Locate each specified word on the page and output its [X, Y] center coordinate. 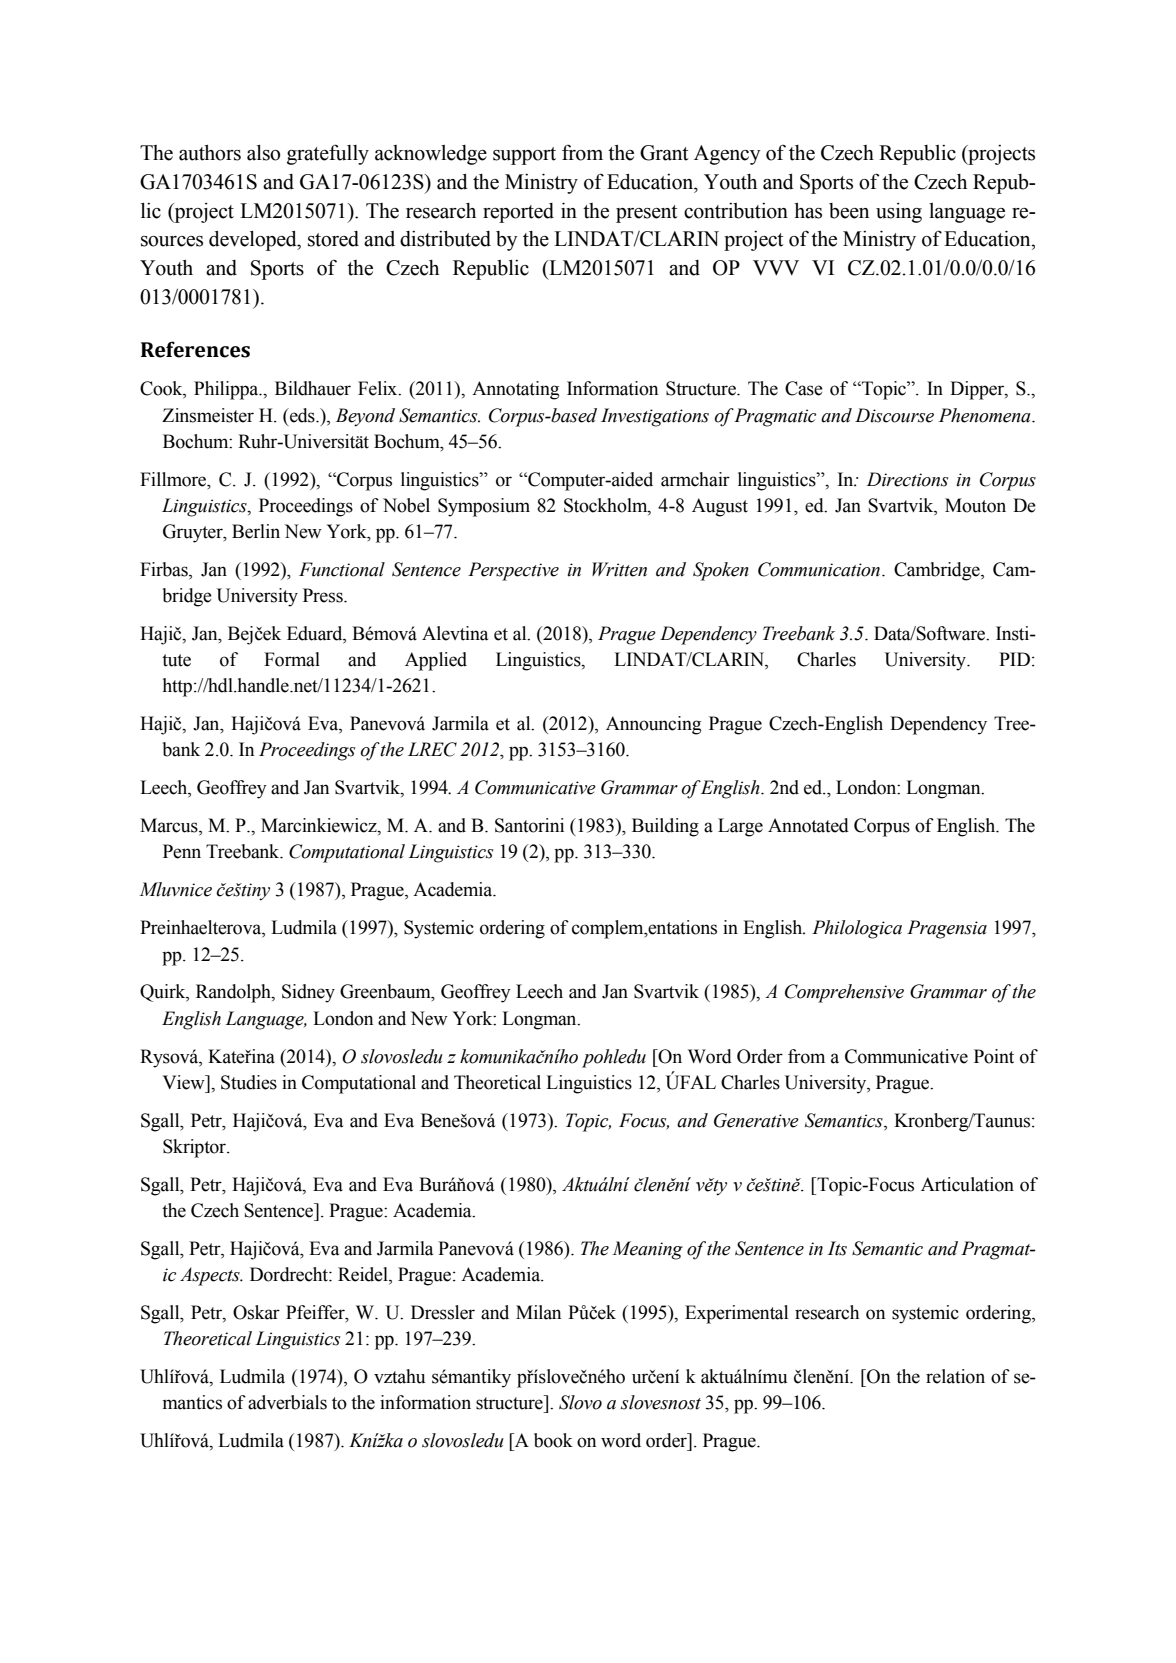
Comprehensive [844, 993]
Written [619, 569]
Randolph [234, 993]
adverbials [287, 1402]
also [263, 153]
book [553, 1440]
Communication [820, 569]
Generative [756, 1120]
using [899, 213]
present [646, 214]
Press [324, 595]
